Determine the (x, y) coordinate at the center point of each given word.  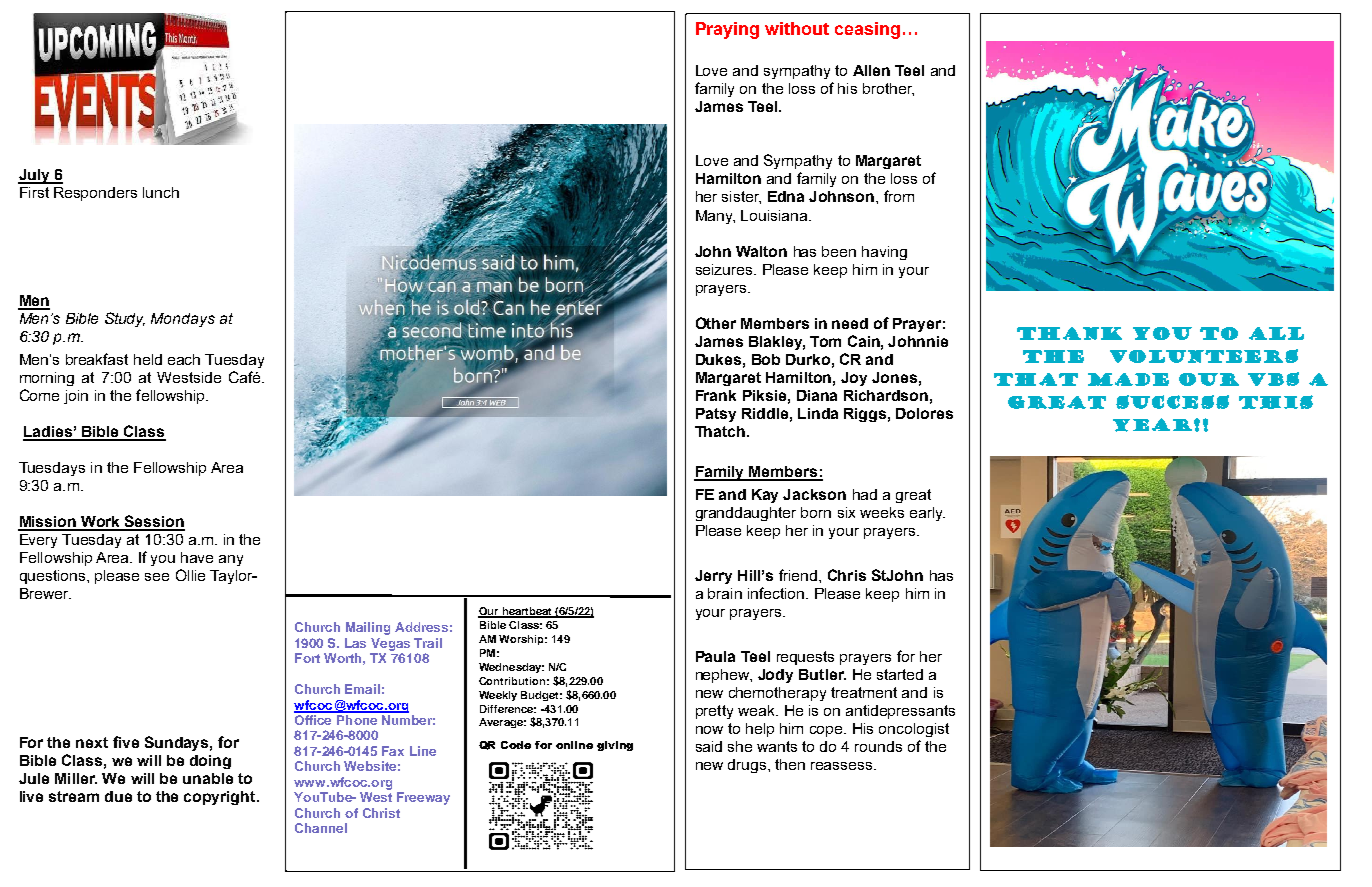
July (35, 176)
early (927, 514)
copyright (221, 798)
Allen (871, 70)
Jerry (713, 577)
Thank (1069, 333)
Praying (727, 30)
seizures (725, 269)
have (197, 557)
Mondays (183, 320)
